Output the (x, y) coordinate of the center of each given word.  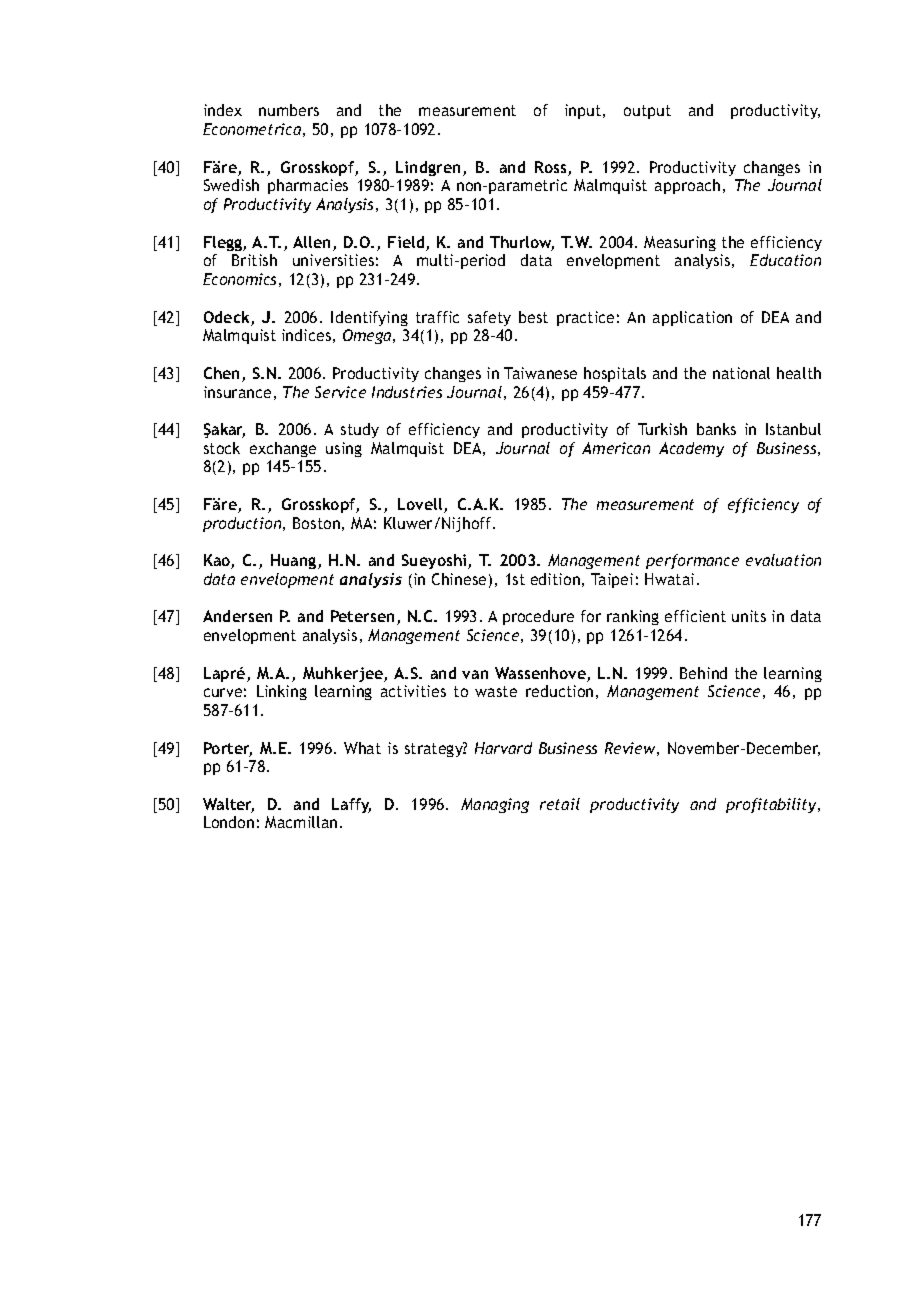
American (616, 448)
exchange (283, 449)
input (584, 111)
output (647, 112)
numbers (289, 110)
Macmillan (301, 822)
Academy (691, 449)
